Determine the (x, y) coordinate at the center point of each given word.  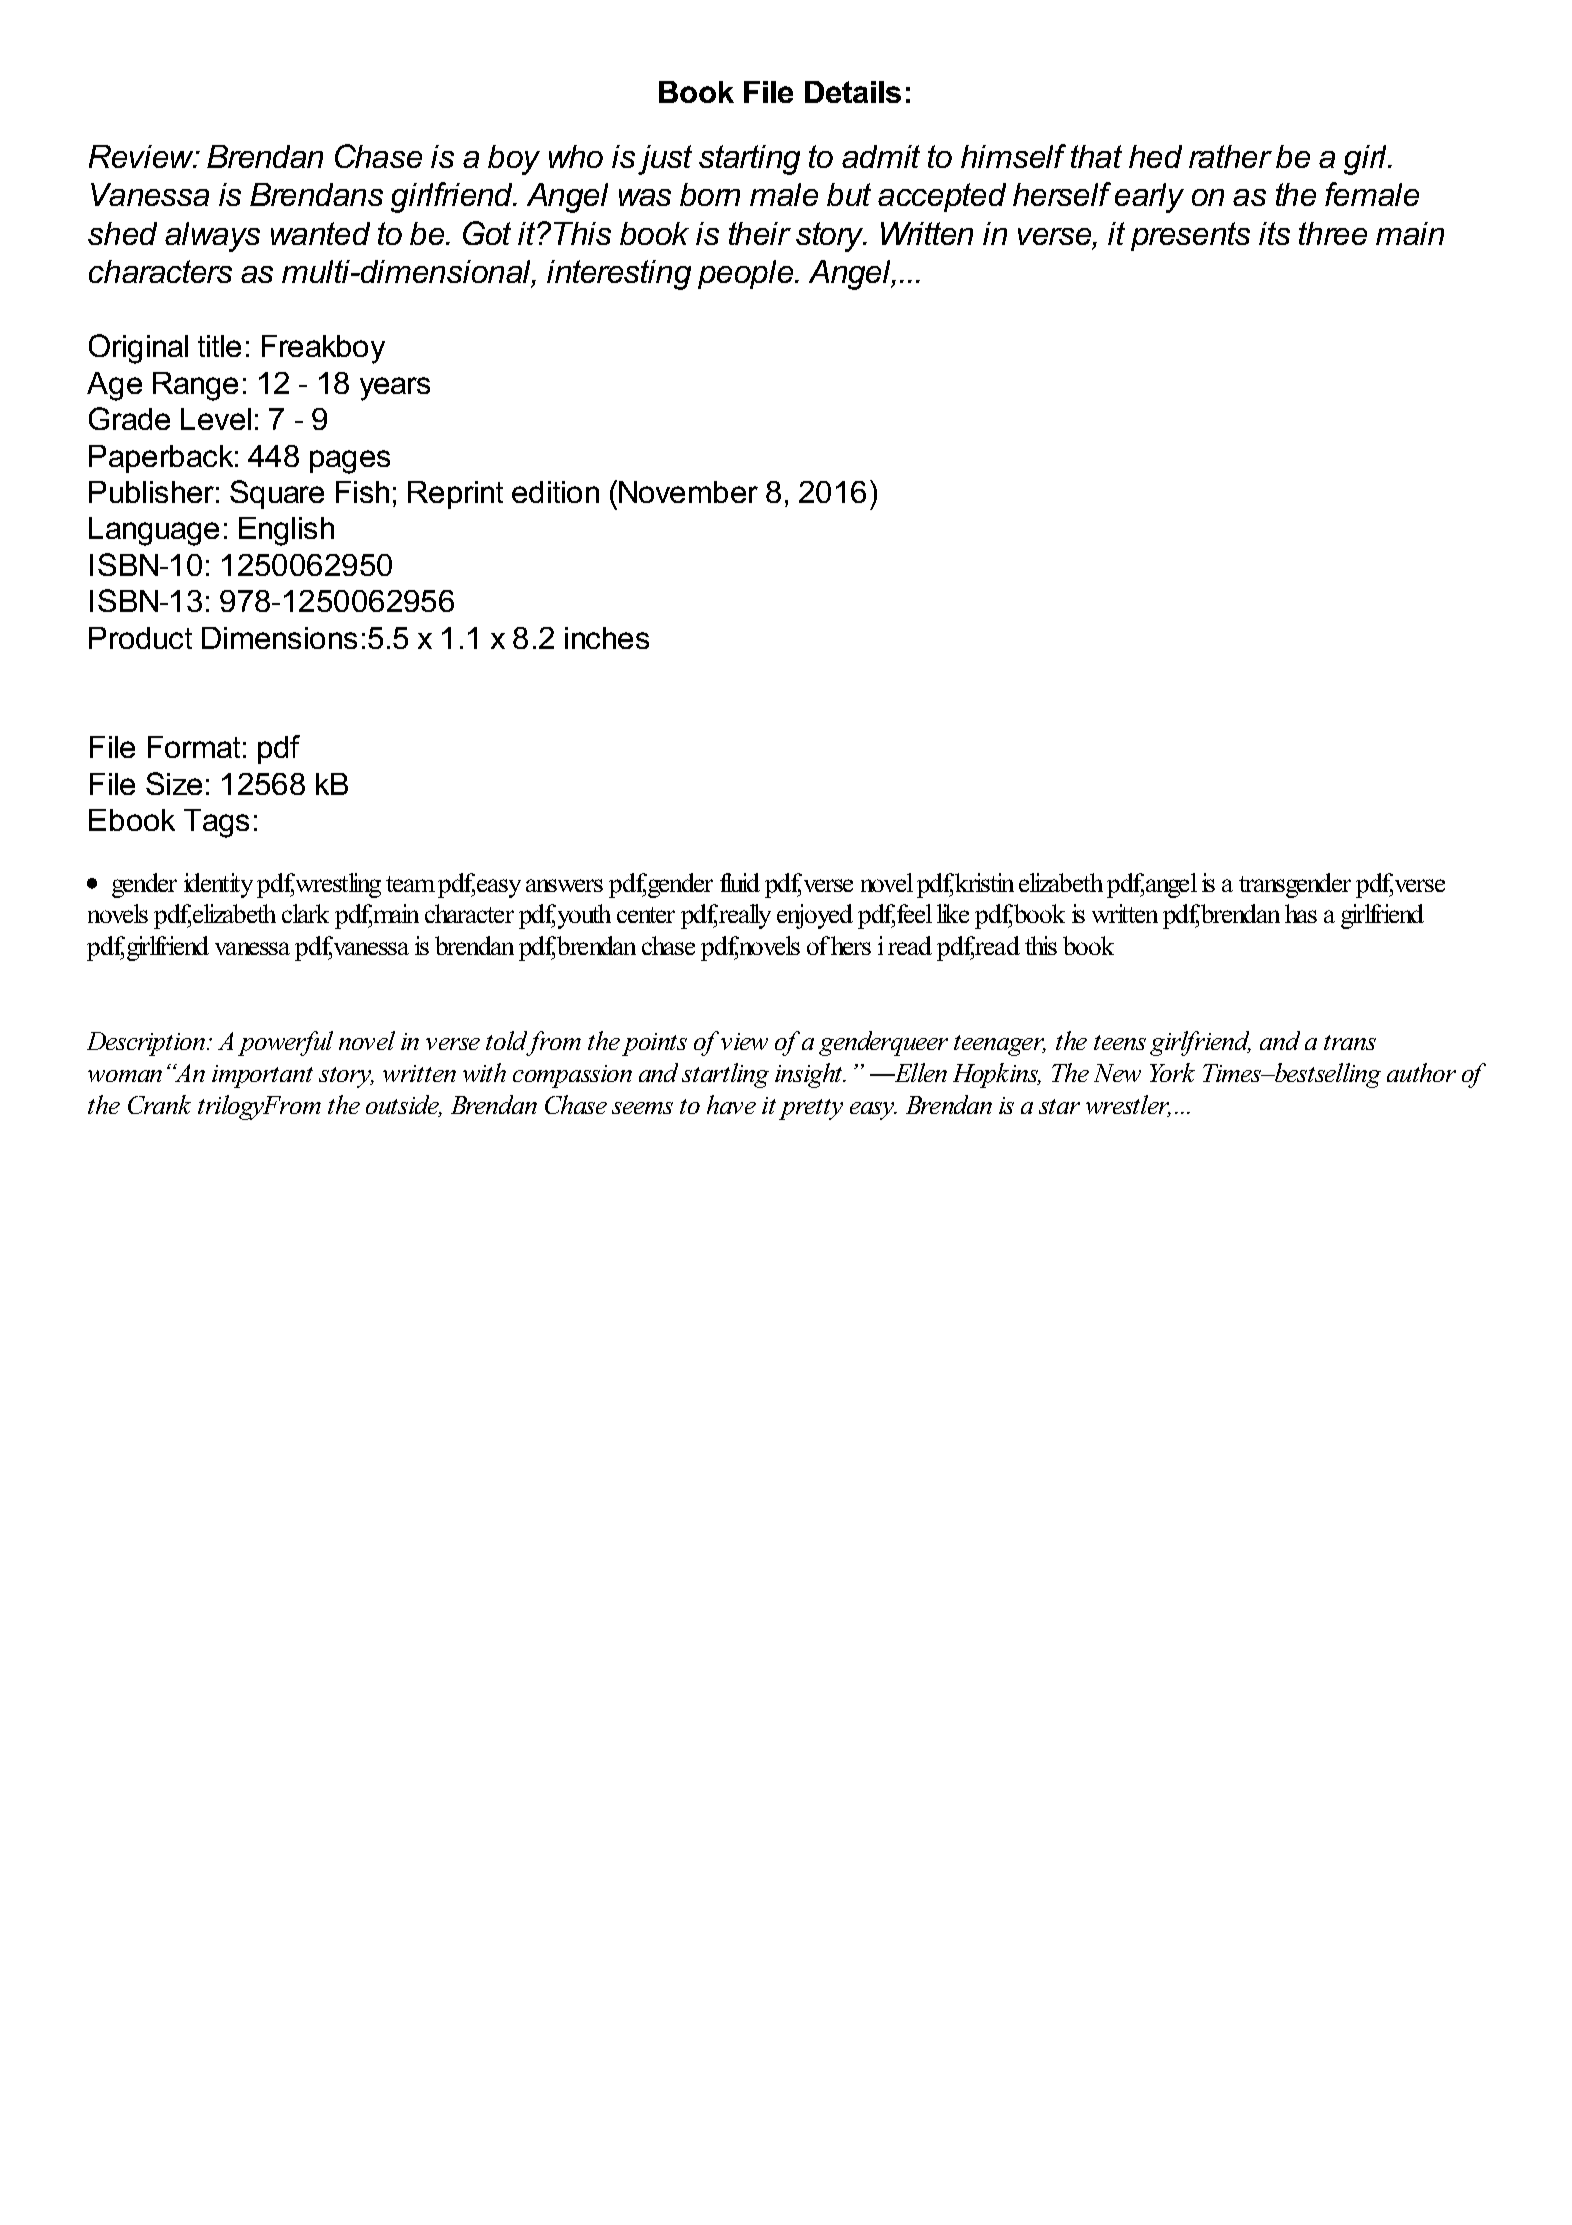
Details (853, 92)
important (262, 1076)
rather (1230, 156)
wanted (320, 233)
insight (810, 1075)
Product (140, 638)
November (688, 492)
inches (607, 638)
